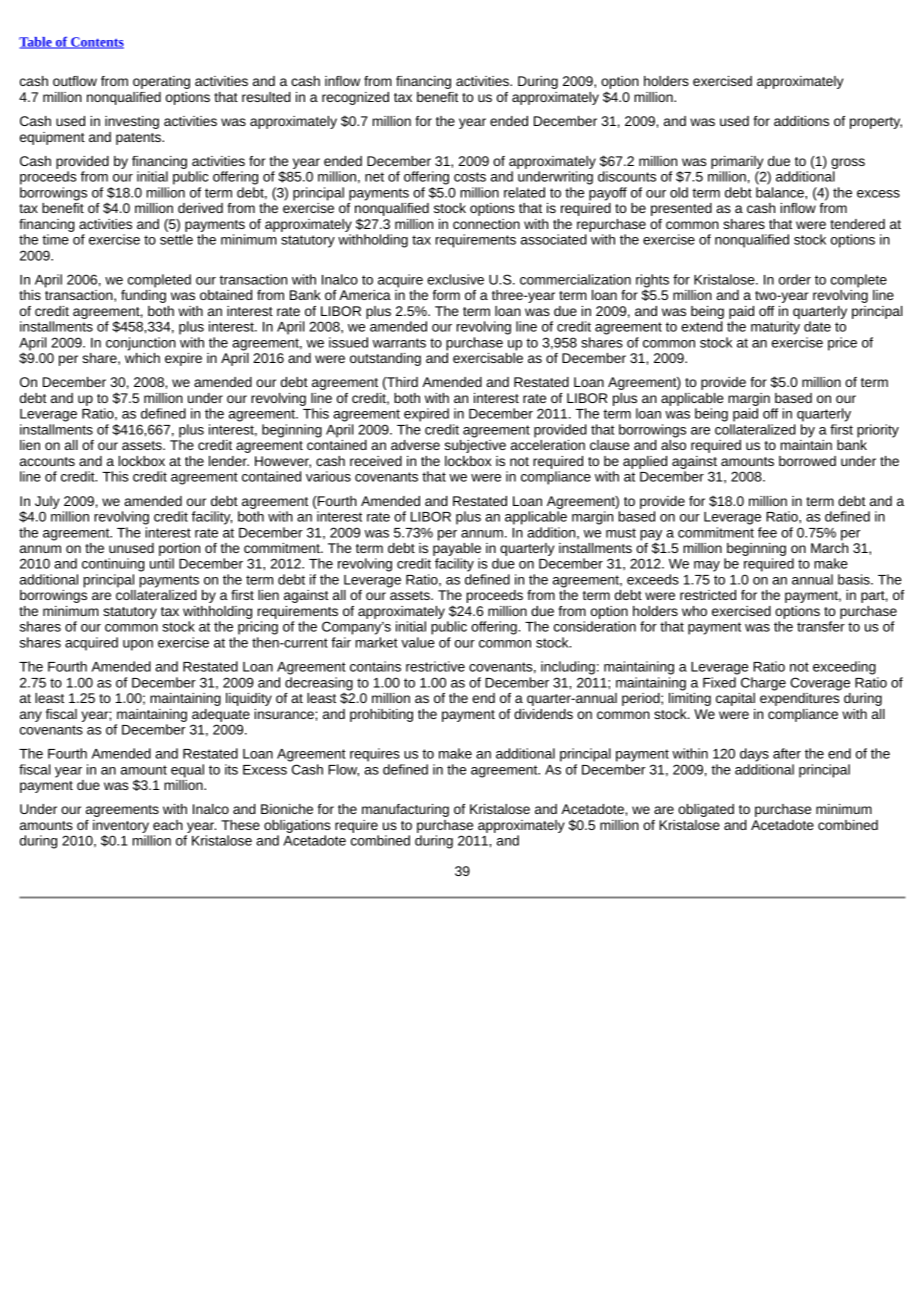 This screenshot has height=1308, width=924. Describe the element at coordinates (162, 563) in the screenshot. I see `until` at that location.
